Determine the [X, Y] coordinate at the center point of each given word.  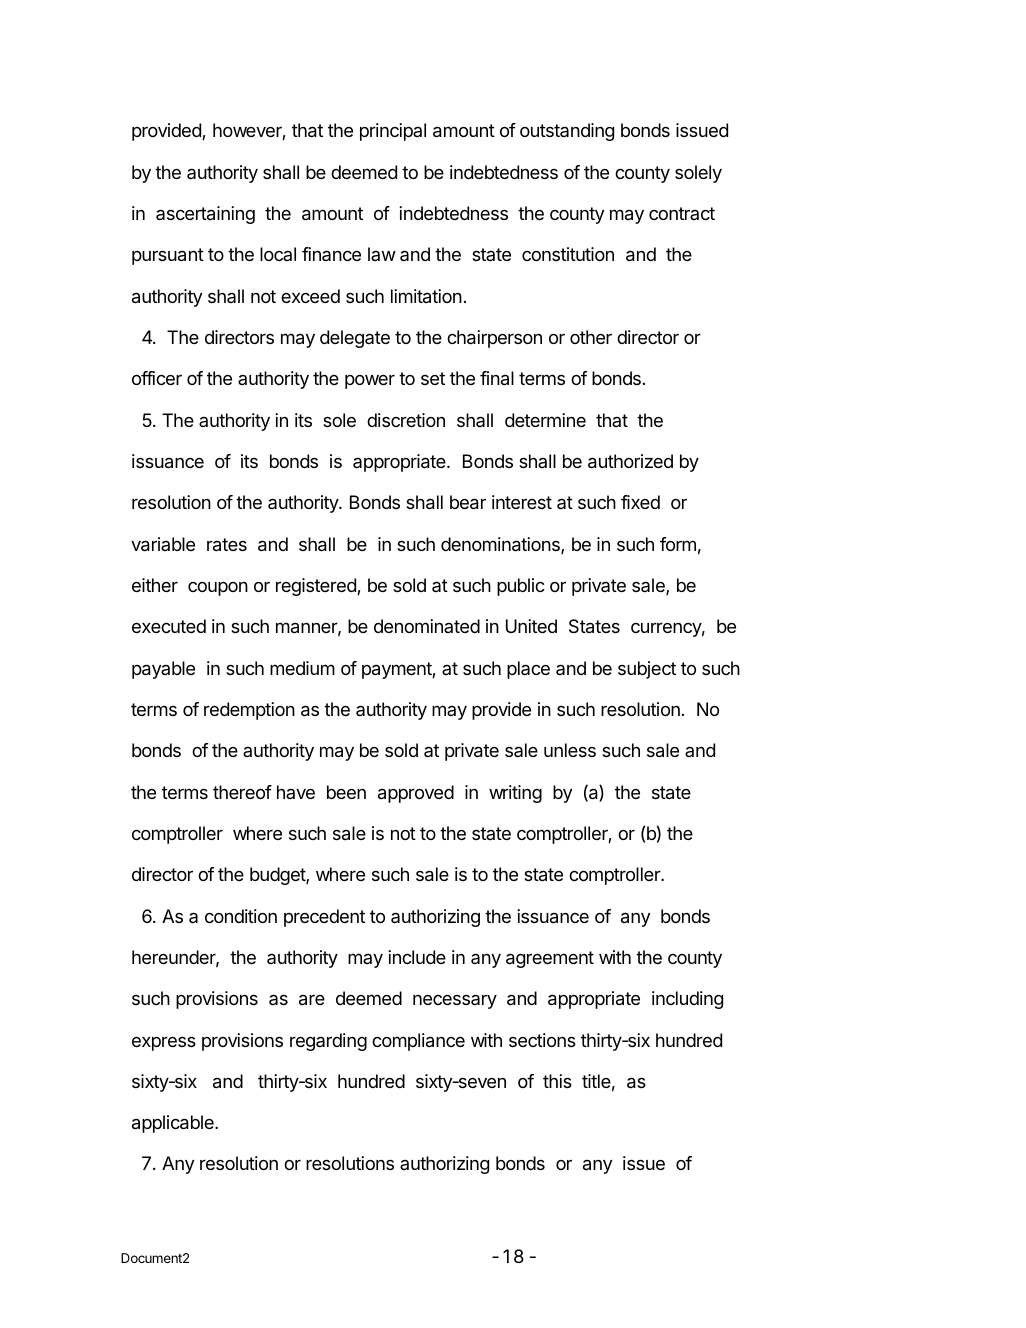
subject [647, 670]
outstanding [567, 132]
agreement [550, 959]
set [433, 378]
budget [278, 876]
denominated [427, 626]
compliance [418, 1042]
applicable [174, 1124]
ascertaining [205, 215]
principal [393, 132]
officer [157, 378]
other [591, 337]
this [557, 1081]
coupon [218, 589]
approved [416, 794]
